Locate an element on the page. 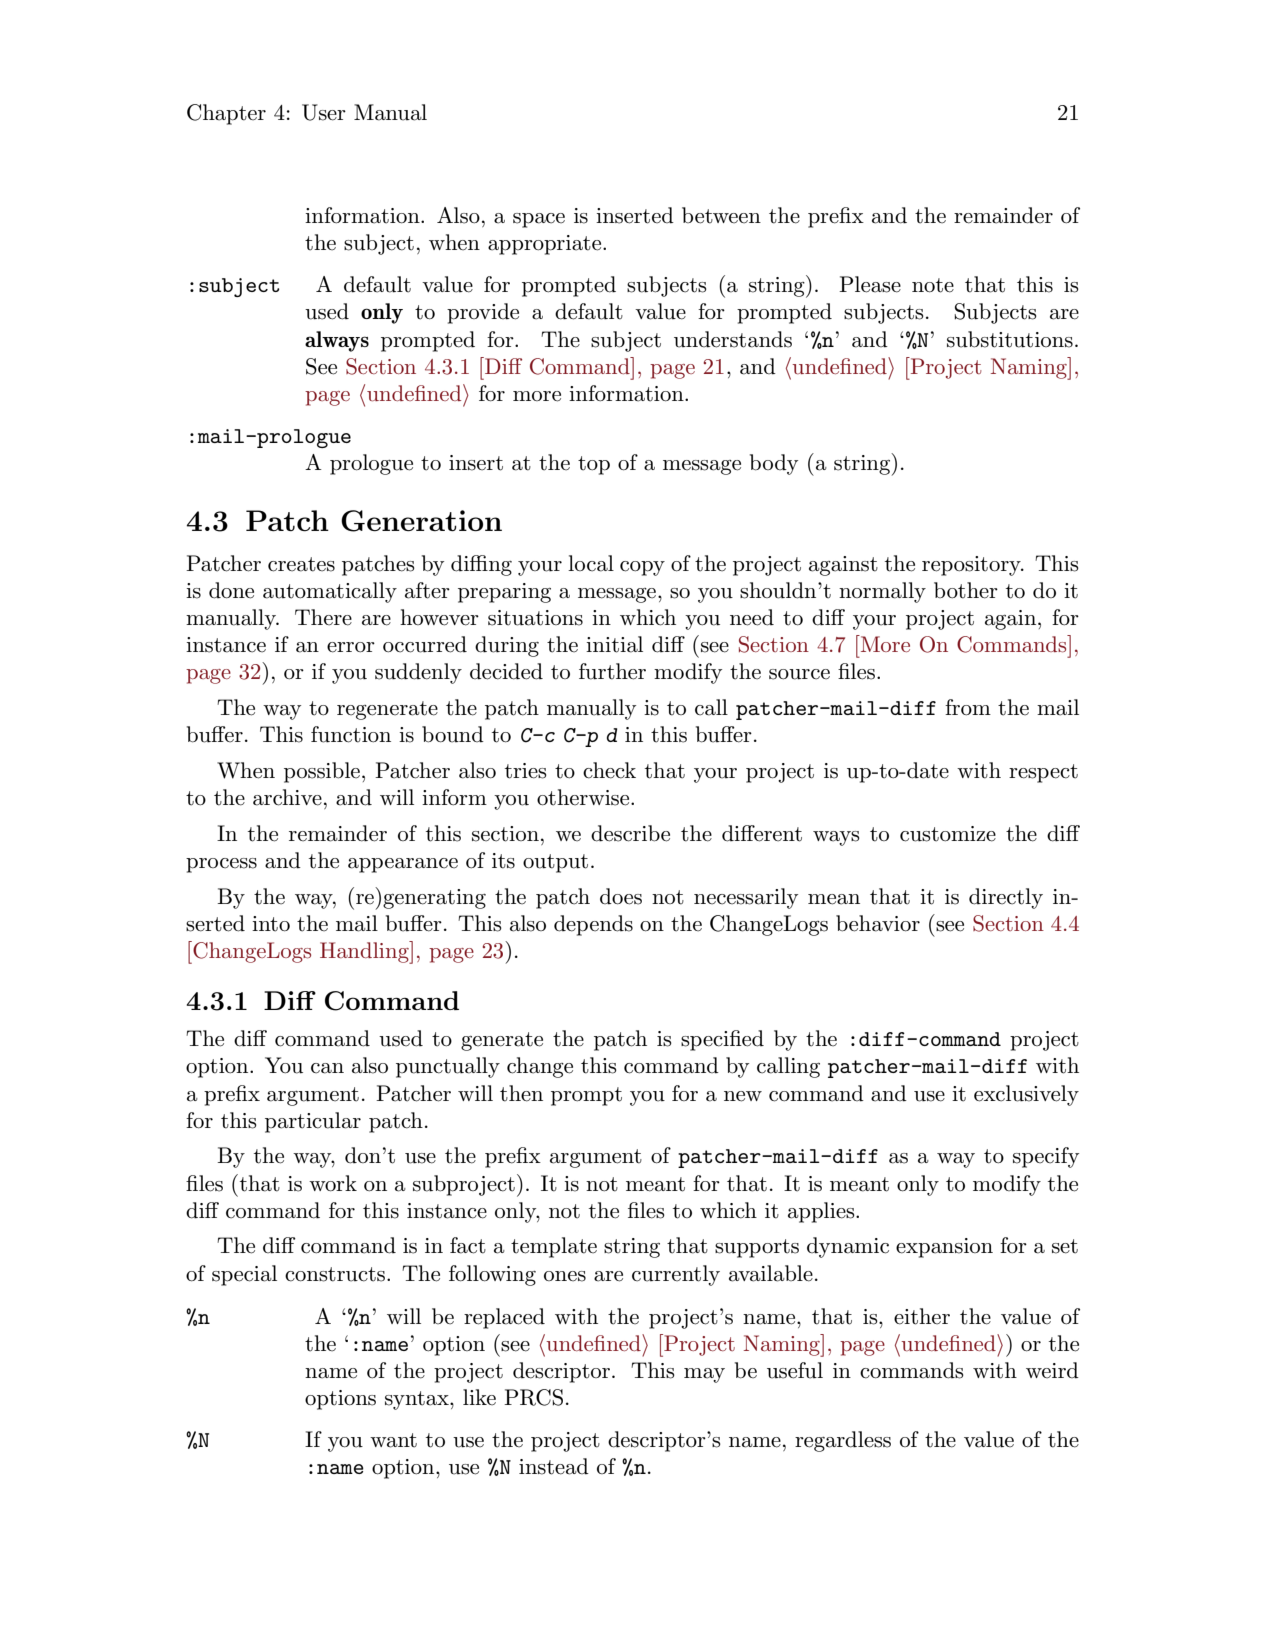 The height and width of the image is (1638, 1266). repository is located at coordinates (972, 566).
